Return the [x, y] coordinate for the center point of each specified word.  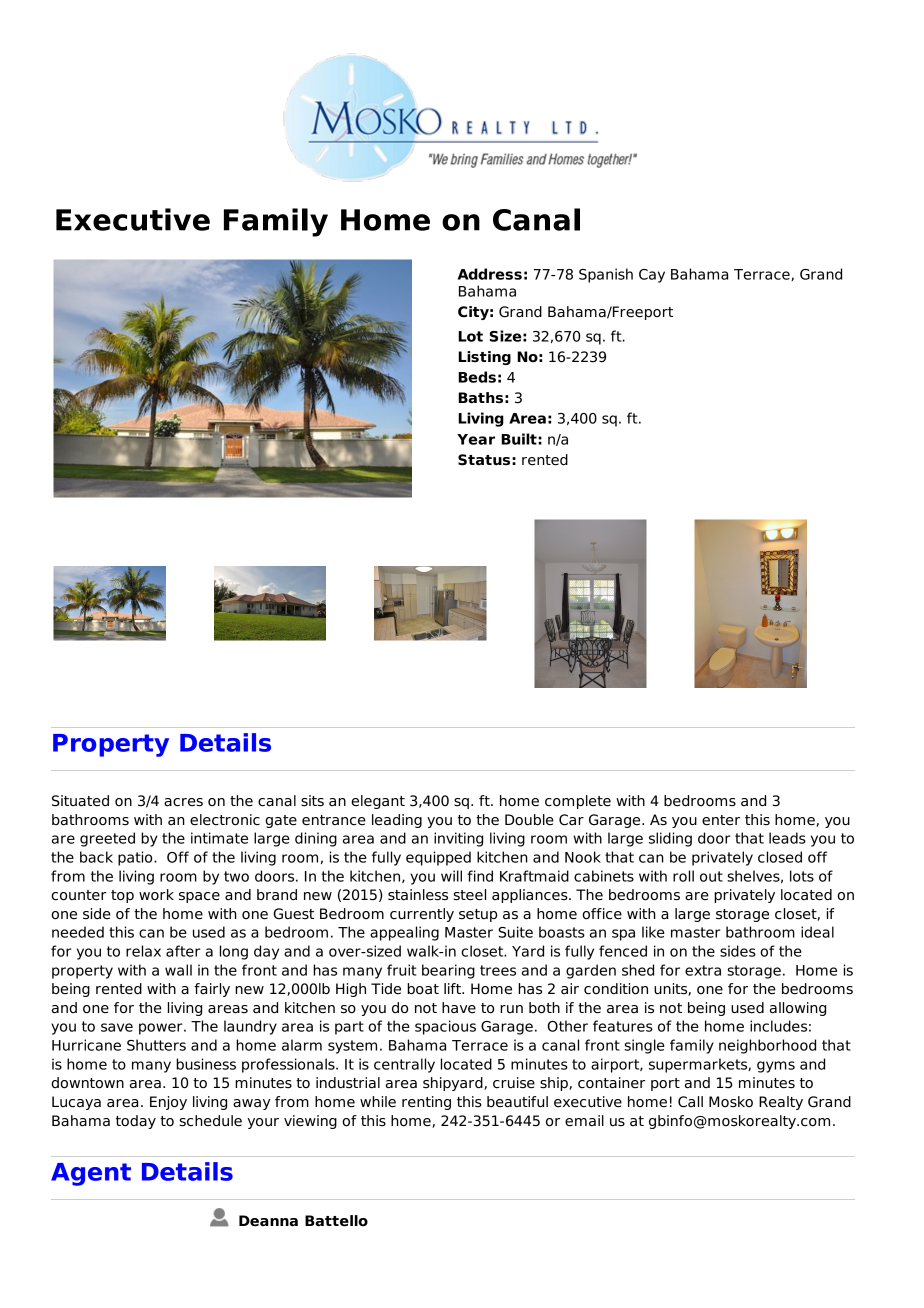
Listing [484, 358]
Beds [477, 377]
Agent [91, 1174]
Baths [480, 398]
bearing [448, 971]
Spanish [606, 275]
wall [178, 970]
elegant [378, 802]
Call [690, 1102]
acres [183, 802]
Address [490, 274]
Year [476, 439]
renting [426, 1103]
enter [721, 820]
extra [703, 970]
